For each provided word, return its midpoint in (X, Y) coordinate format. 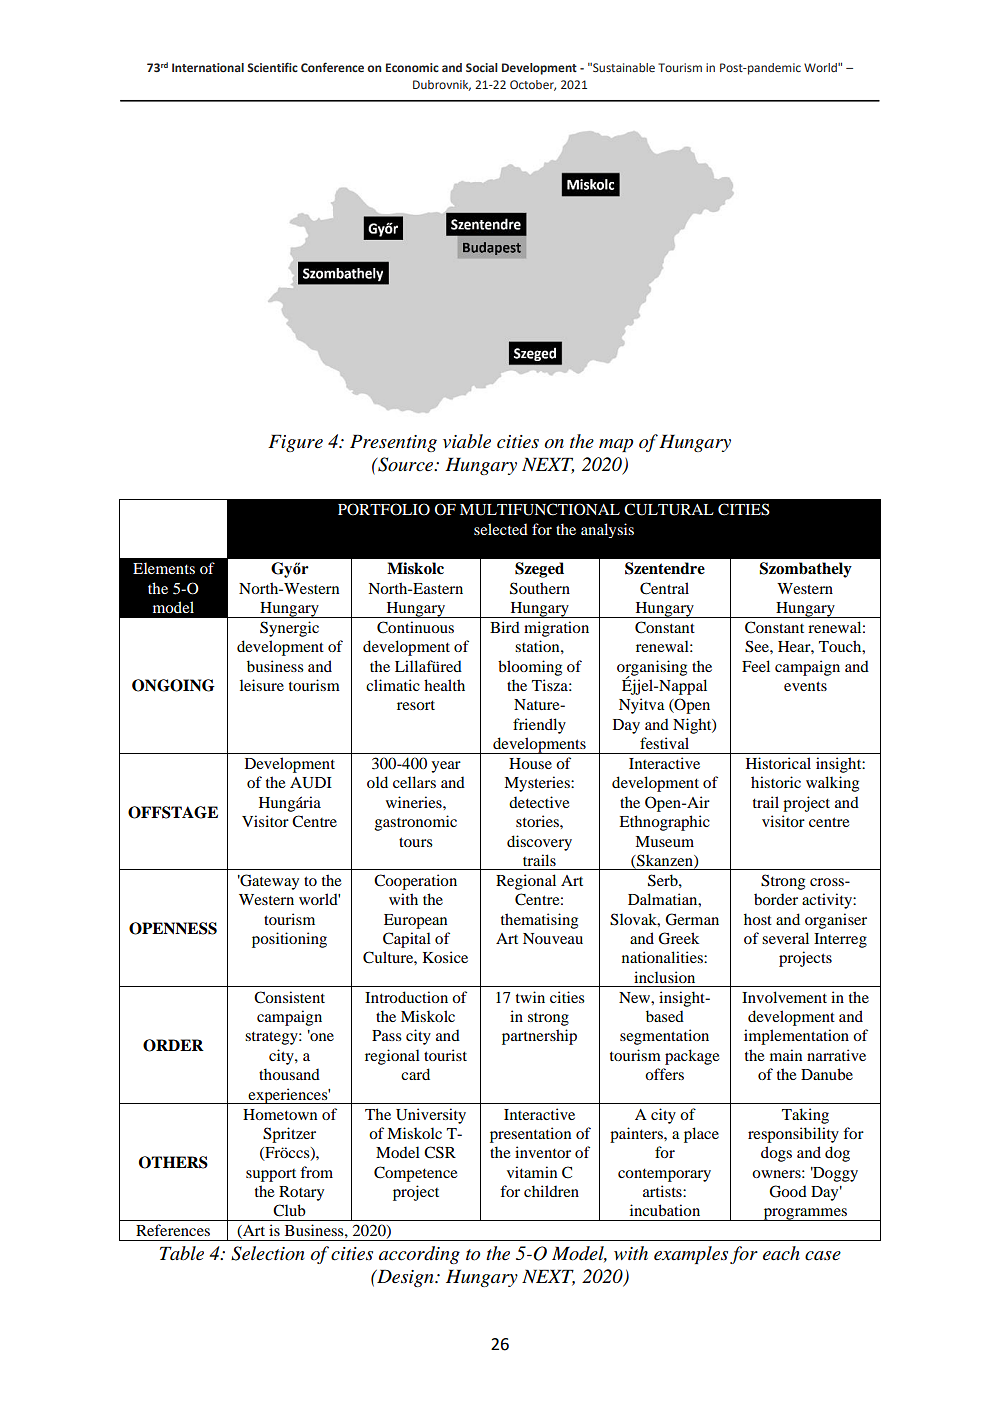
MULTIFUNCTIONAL (540, 509)
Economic (412, 67)
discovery (539, 843)
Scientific (272, 67)
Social (482, 67)
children (551, 1191)
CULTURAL (669, 509)
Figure (295, 443)
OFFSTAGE (173, 812)
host (758, 919)
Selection (268, 1253)
